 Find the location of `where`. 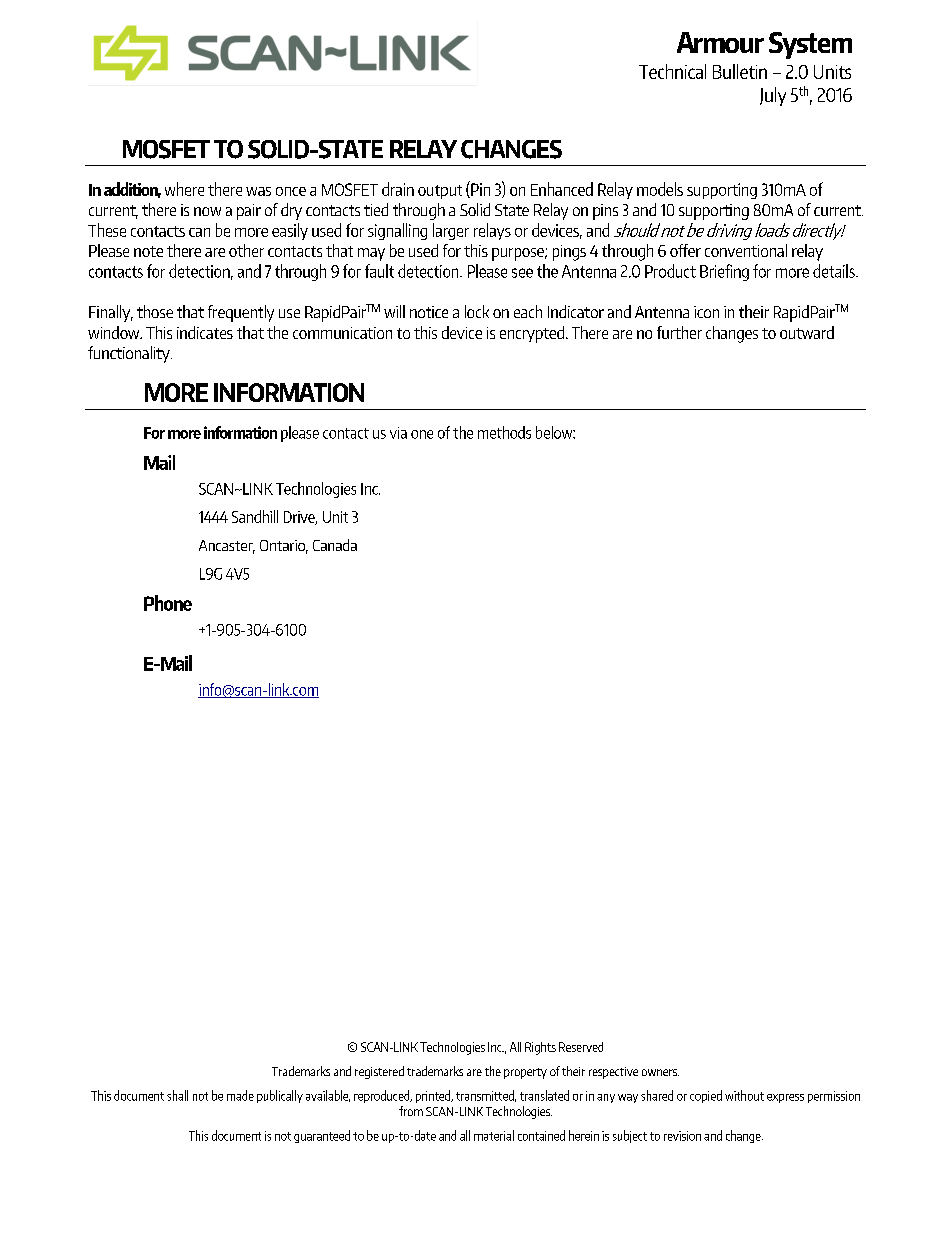

where is located at coordinates (184, 189).
